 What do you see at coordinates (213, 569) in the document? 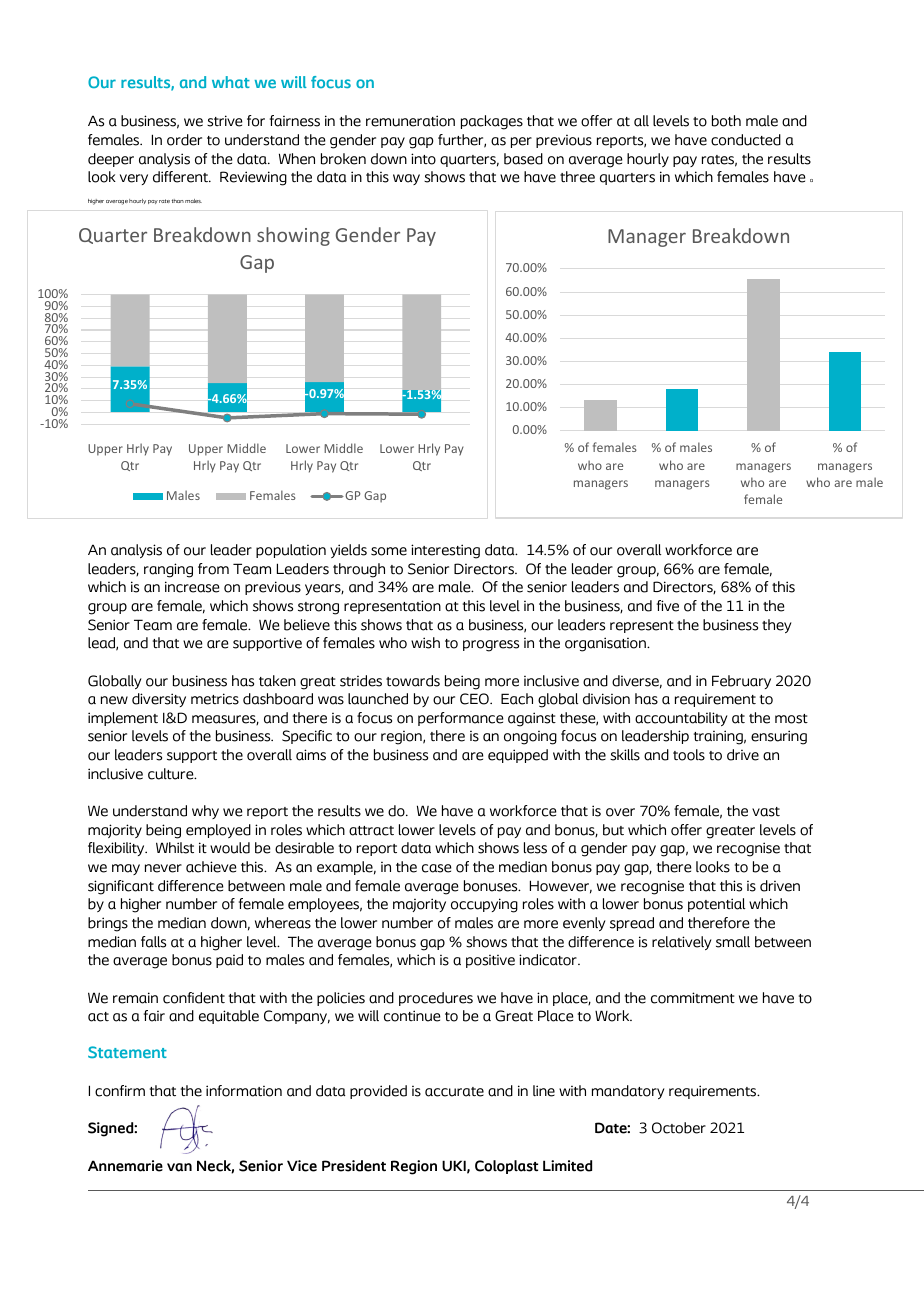
I see `from` at bounding box center [213, 569].
